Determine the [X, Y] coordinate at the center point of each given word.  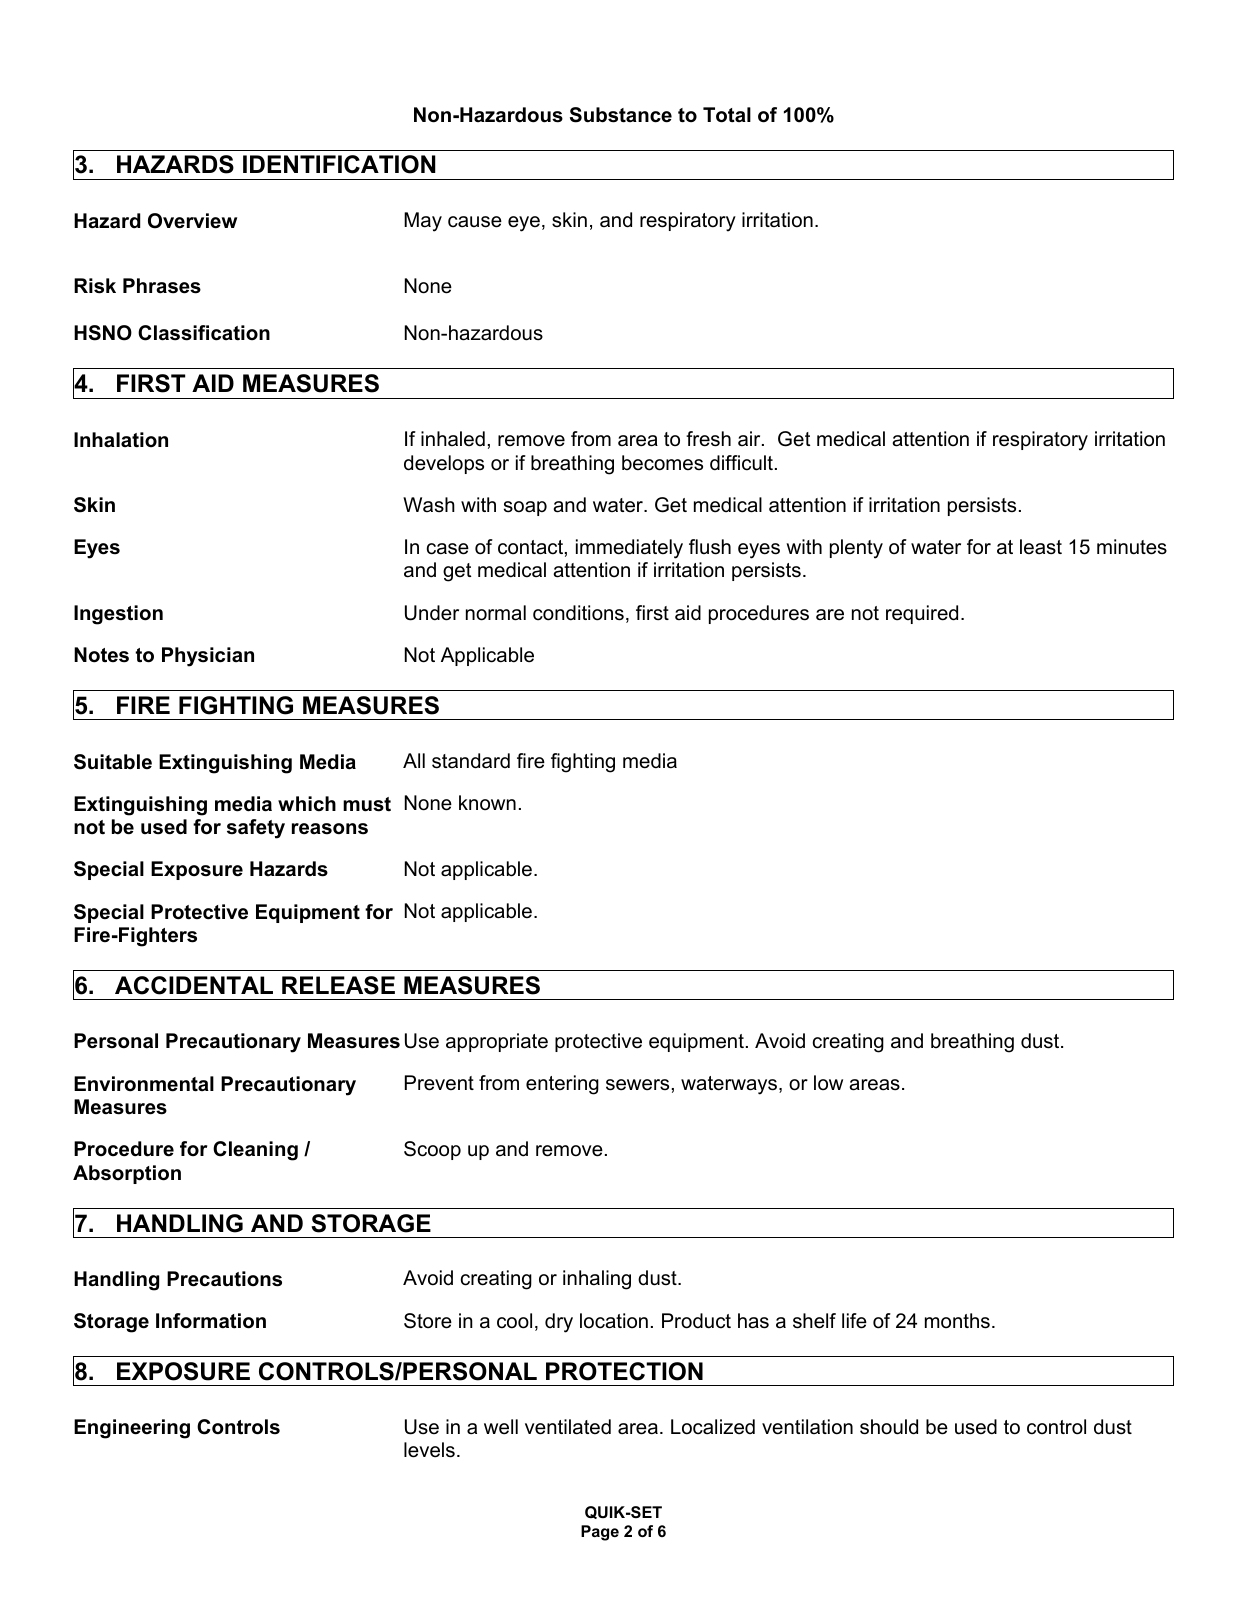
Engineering [132, 1429]
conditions [578, 613]
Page [600, 1533]
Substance [621, 115]
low [828, 1082]
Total [727, 115]
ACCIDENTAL [194, 985]
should [889, 1427]
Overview [192, 221]
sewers [637, 1085]
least [1041, 547]
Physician [208, 657]
